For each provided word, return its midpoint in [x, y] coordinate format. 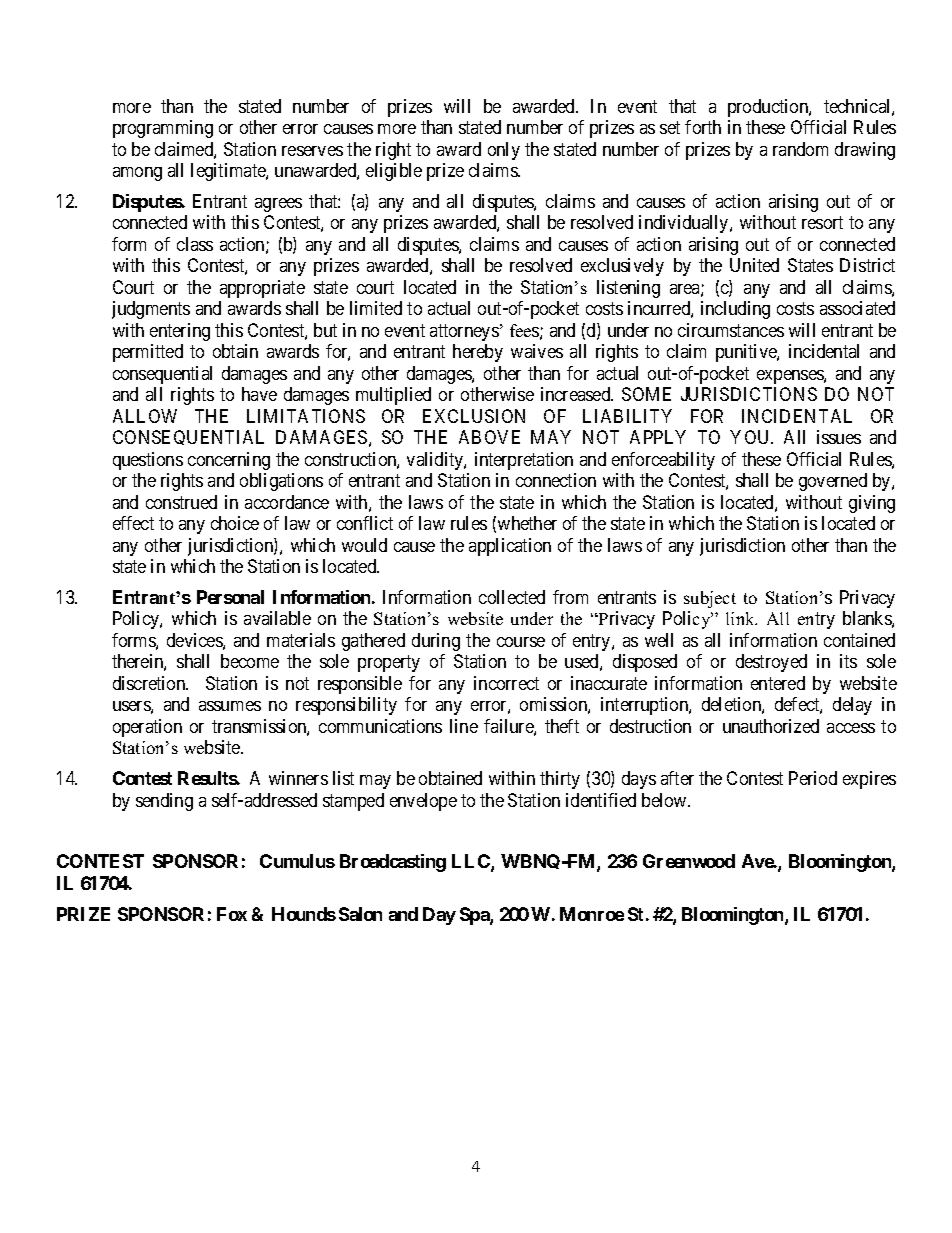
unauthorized [771, 726]
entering [180, 332]
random [800, 149]
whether [527, 523]
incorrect [506, 683]
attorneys [464, 332]
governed [833, 482]
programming [163, 129]
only [504, 151]
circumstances [731, 330]
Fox [232, 914]
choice [235, 523]
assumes [230, 706]
